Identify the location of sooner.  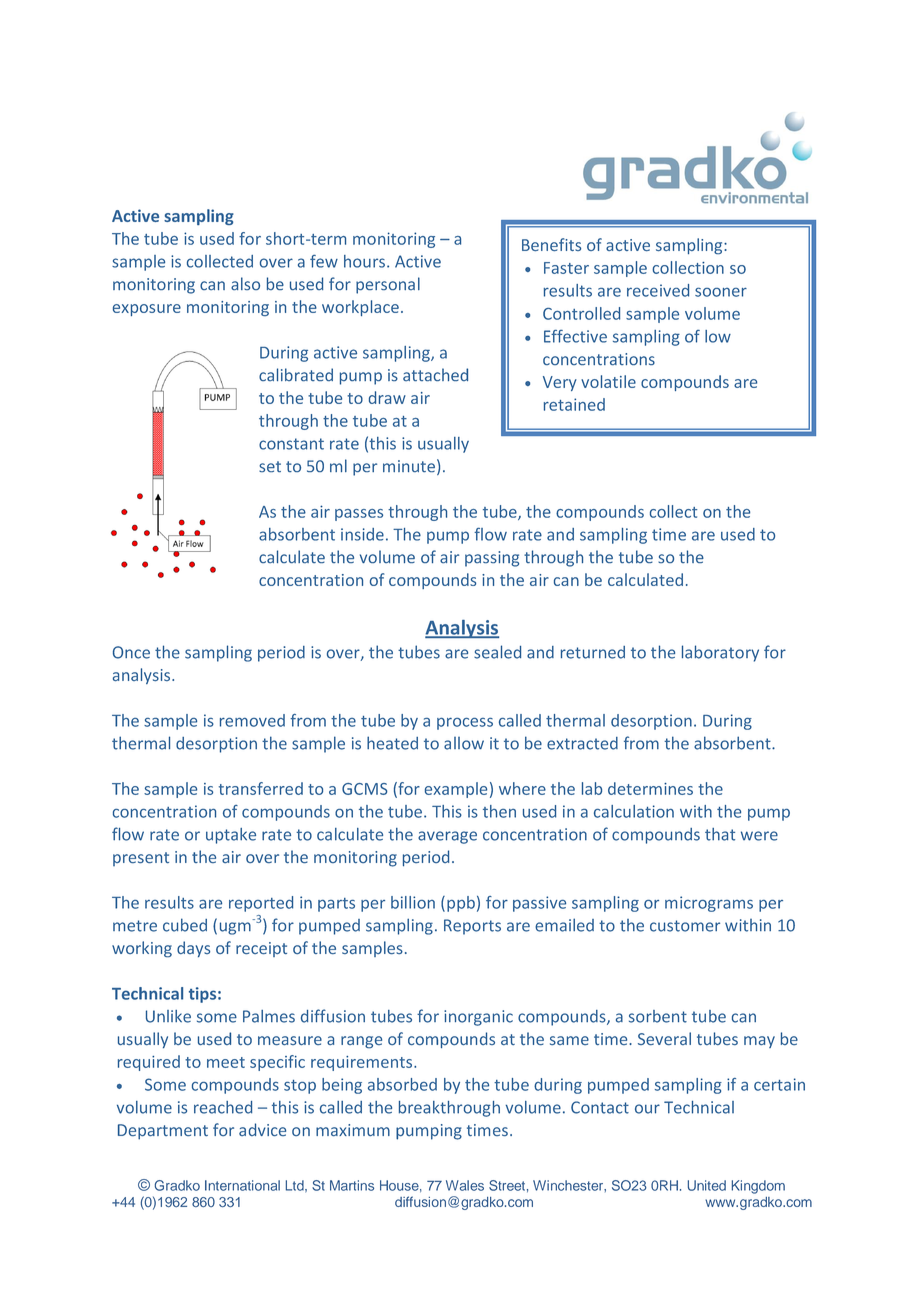
(721, 292).
